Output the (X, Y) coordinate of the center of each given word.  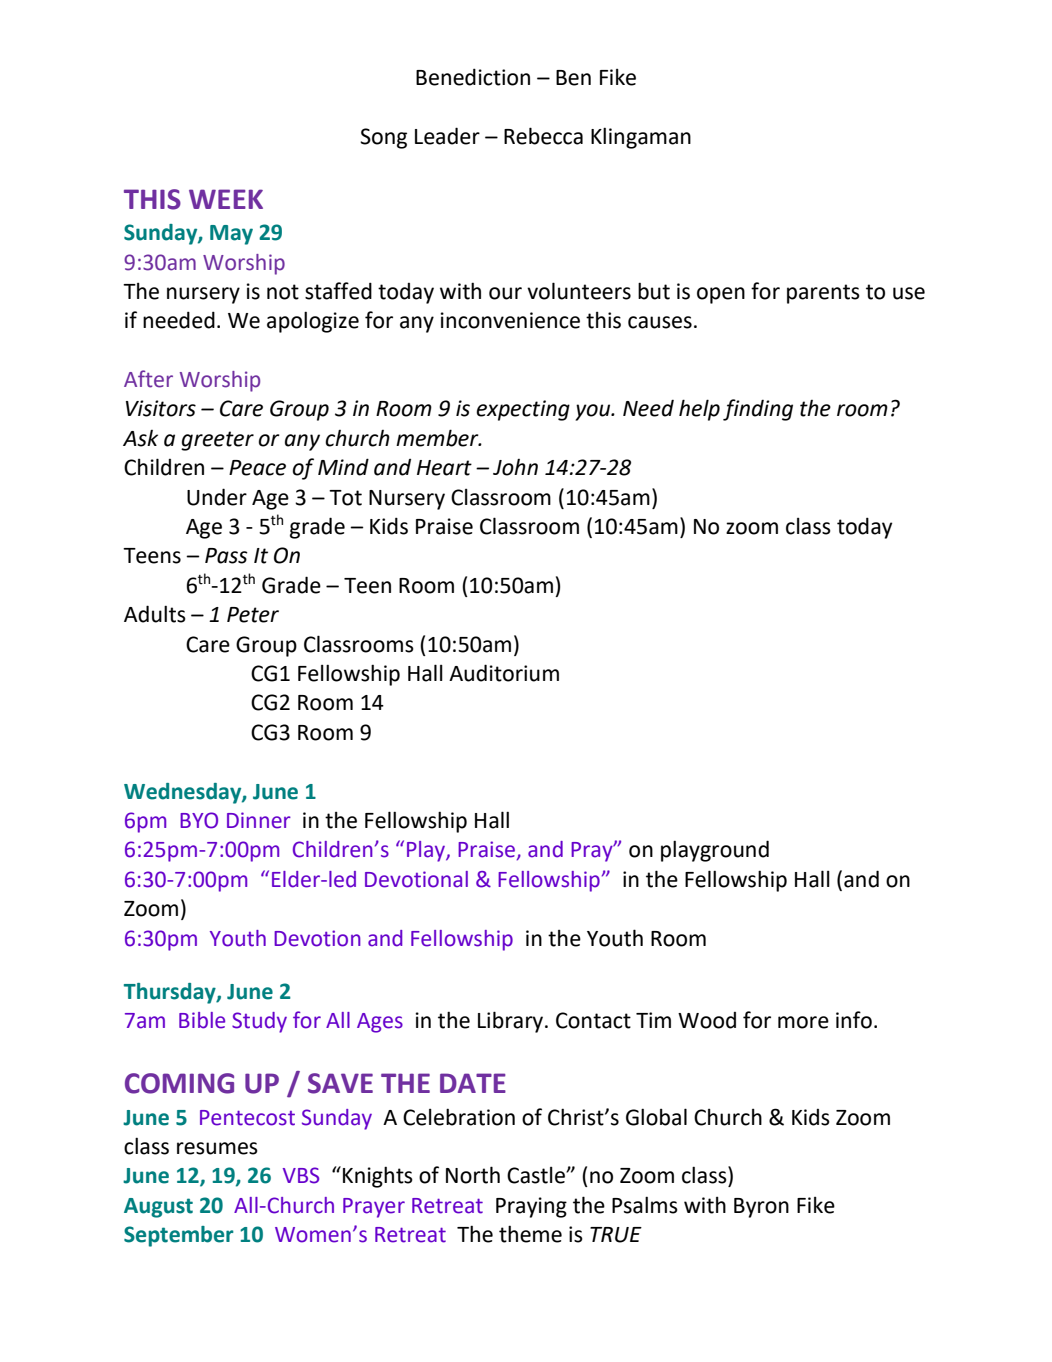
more (803, 1022)
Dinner (259, 820)
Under (217, 497)
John (515, 467)
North (473, 1175)
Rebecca (543, 136)
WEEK (226, 199)
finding (758, 410)
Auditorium (504, 673)
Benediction (473, 77)
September (179, 1236)
